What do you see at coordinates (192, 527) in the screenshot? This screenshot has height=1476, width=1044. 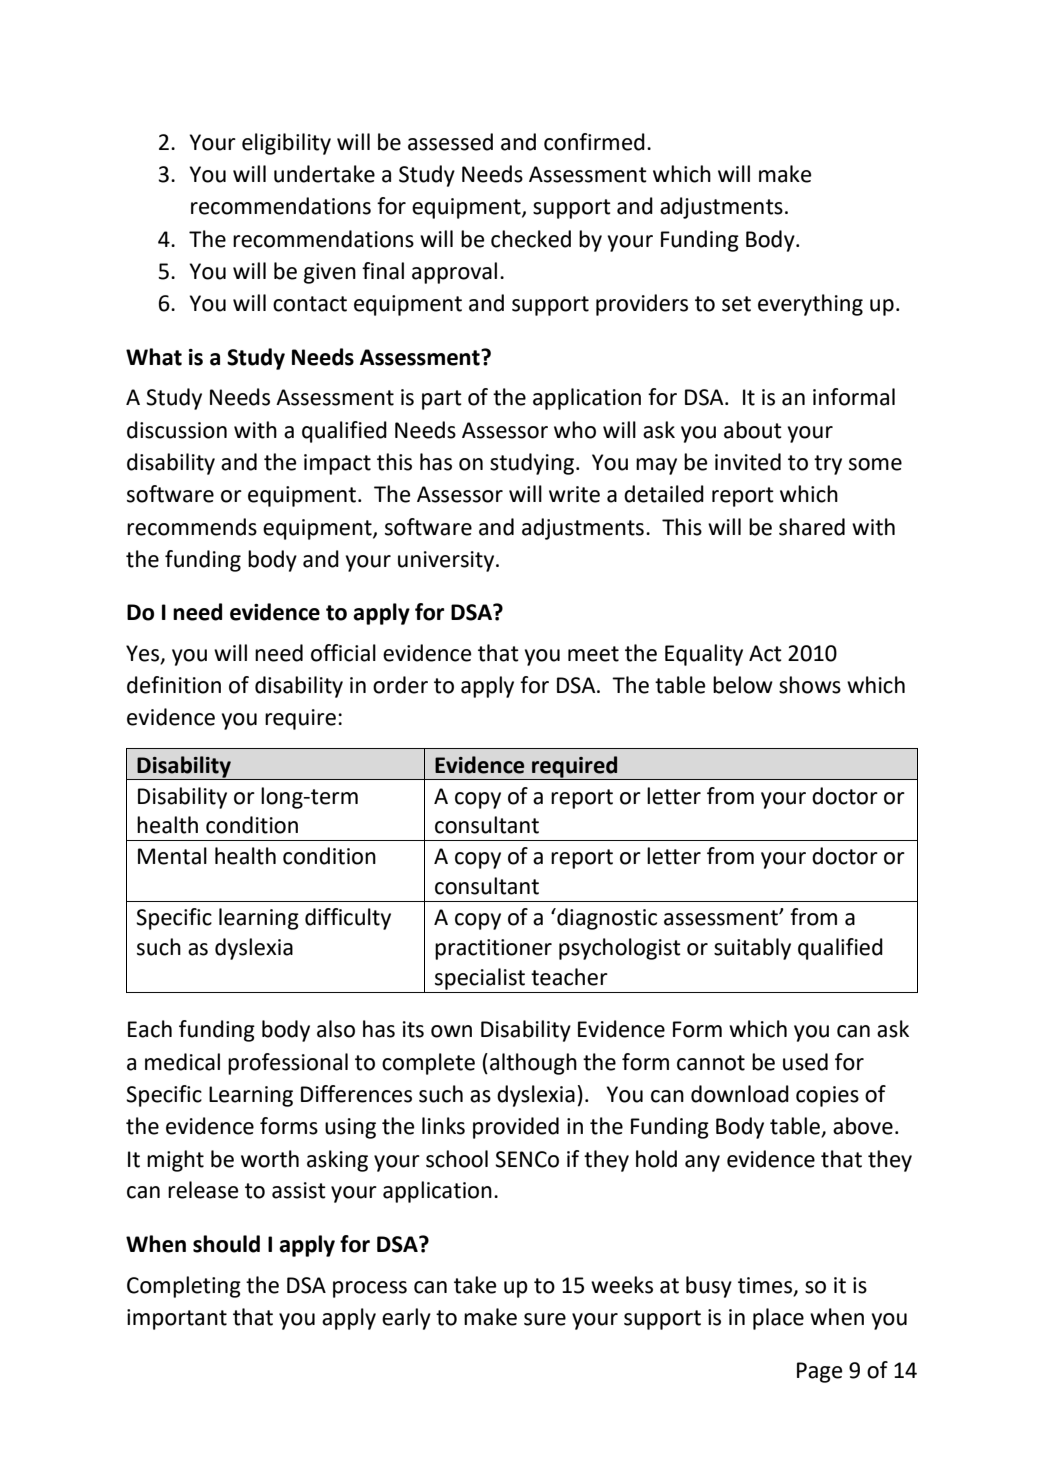 I see `recommends` at bounding box center [192, 527].
